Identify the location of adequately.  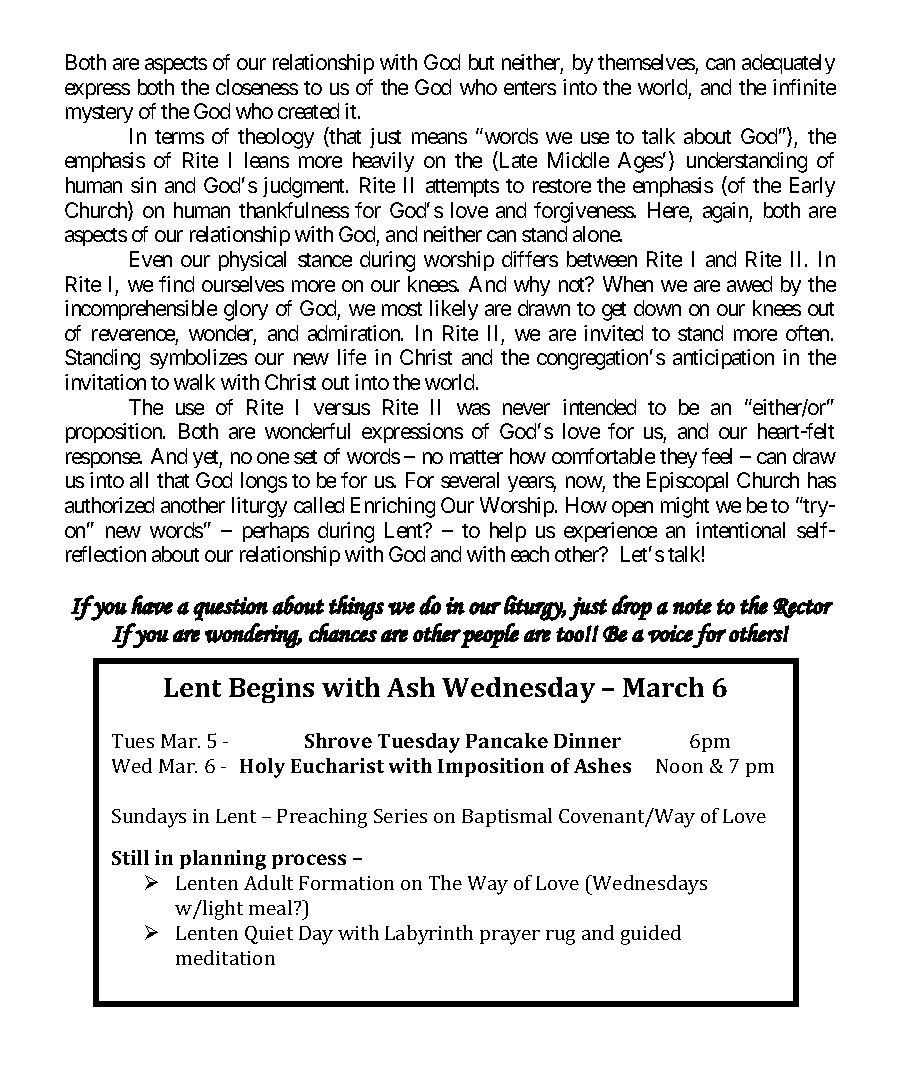
(788, 64).
